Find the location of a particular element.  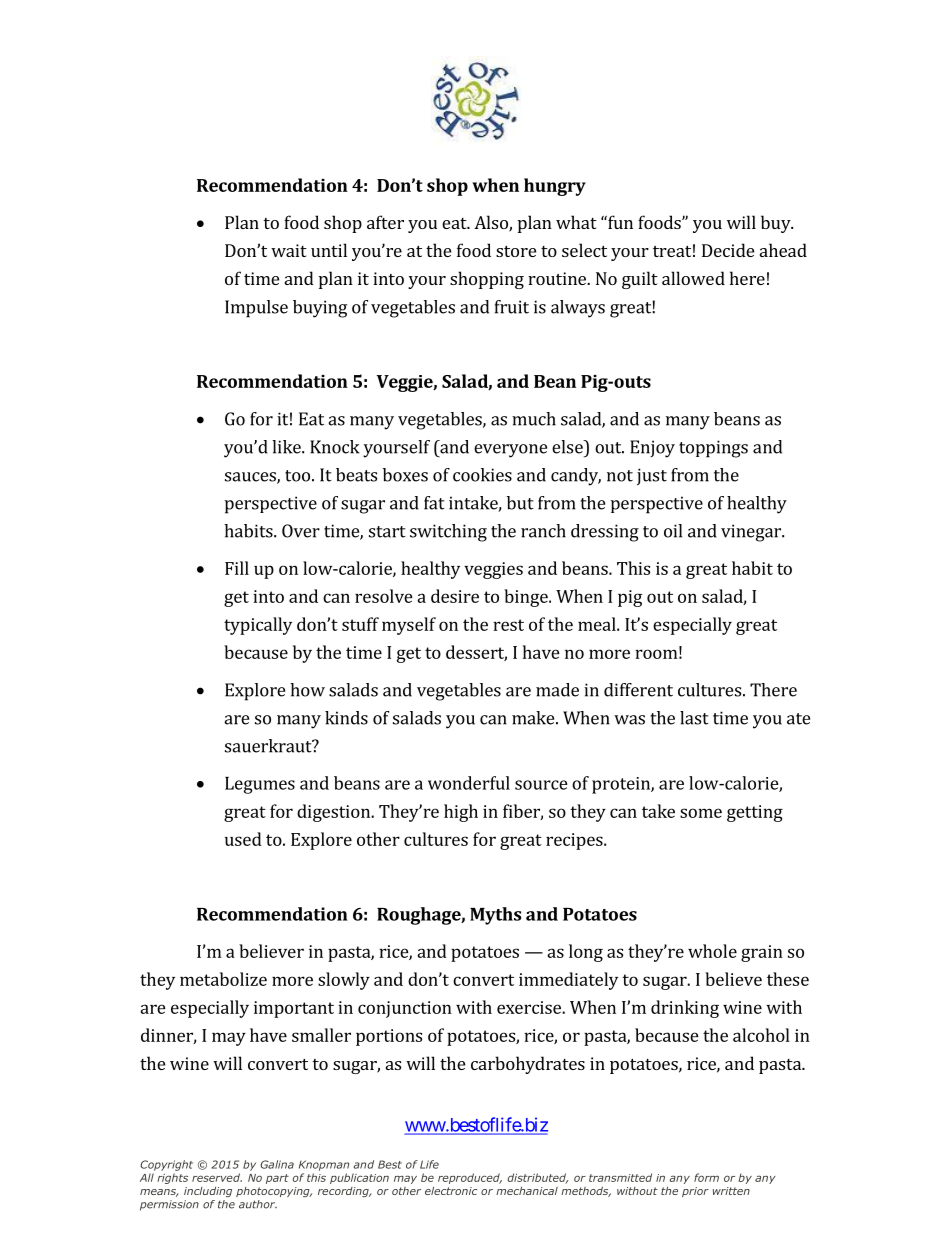

sauces is located at coordinates (251, 478).
